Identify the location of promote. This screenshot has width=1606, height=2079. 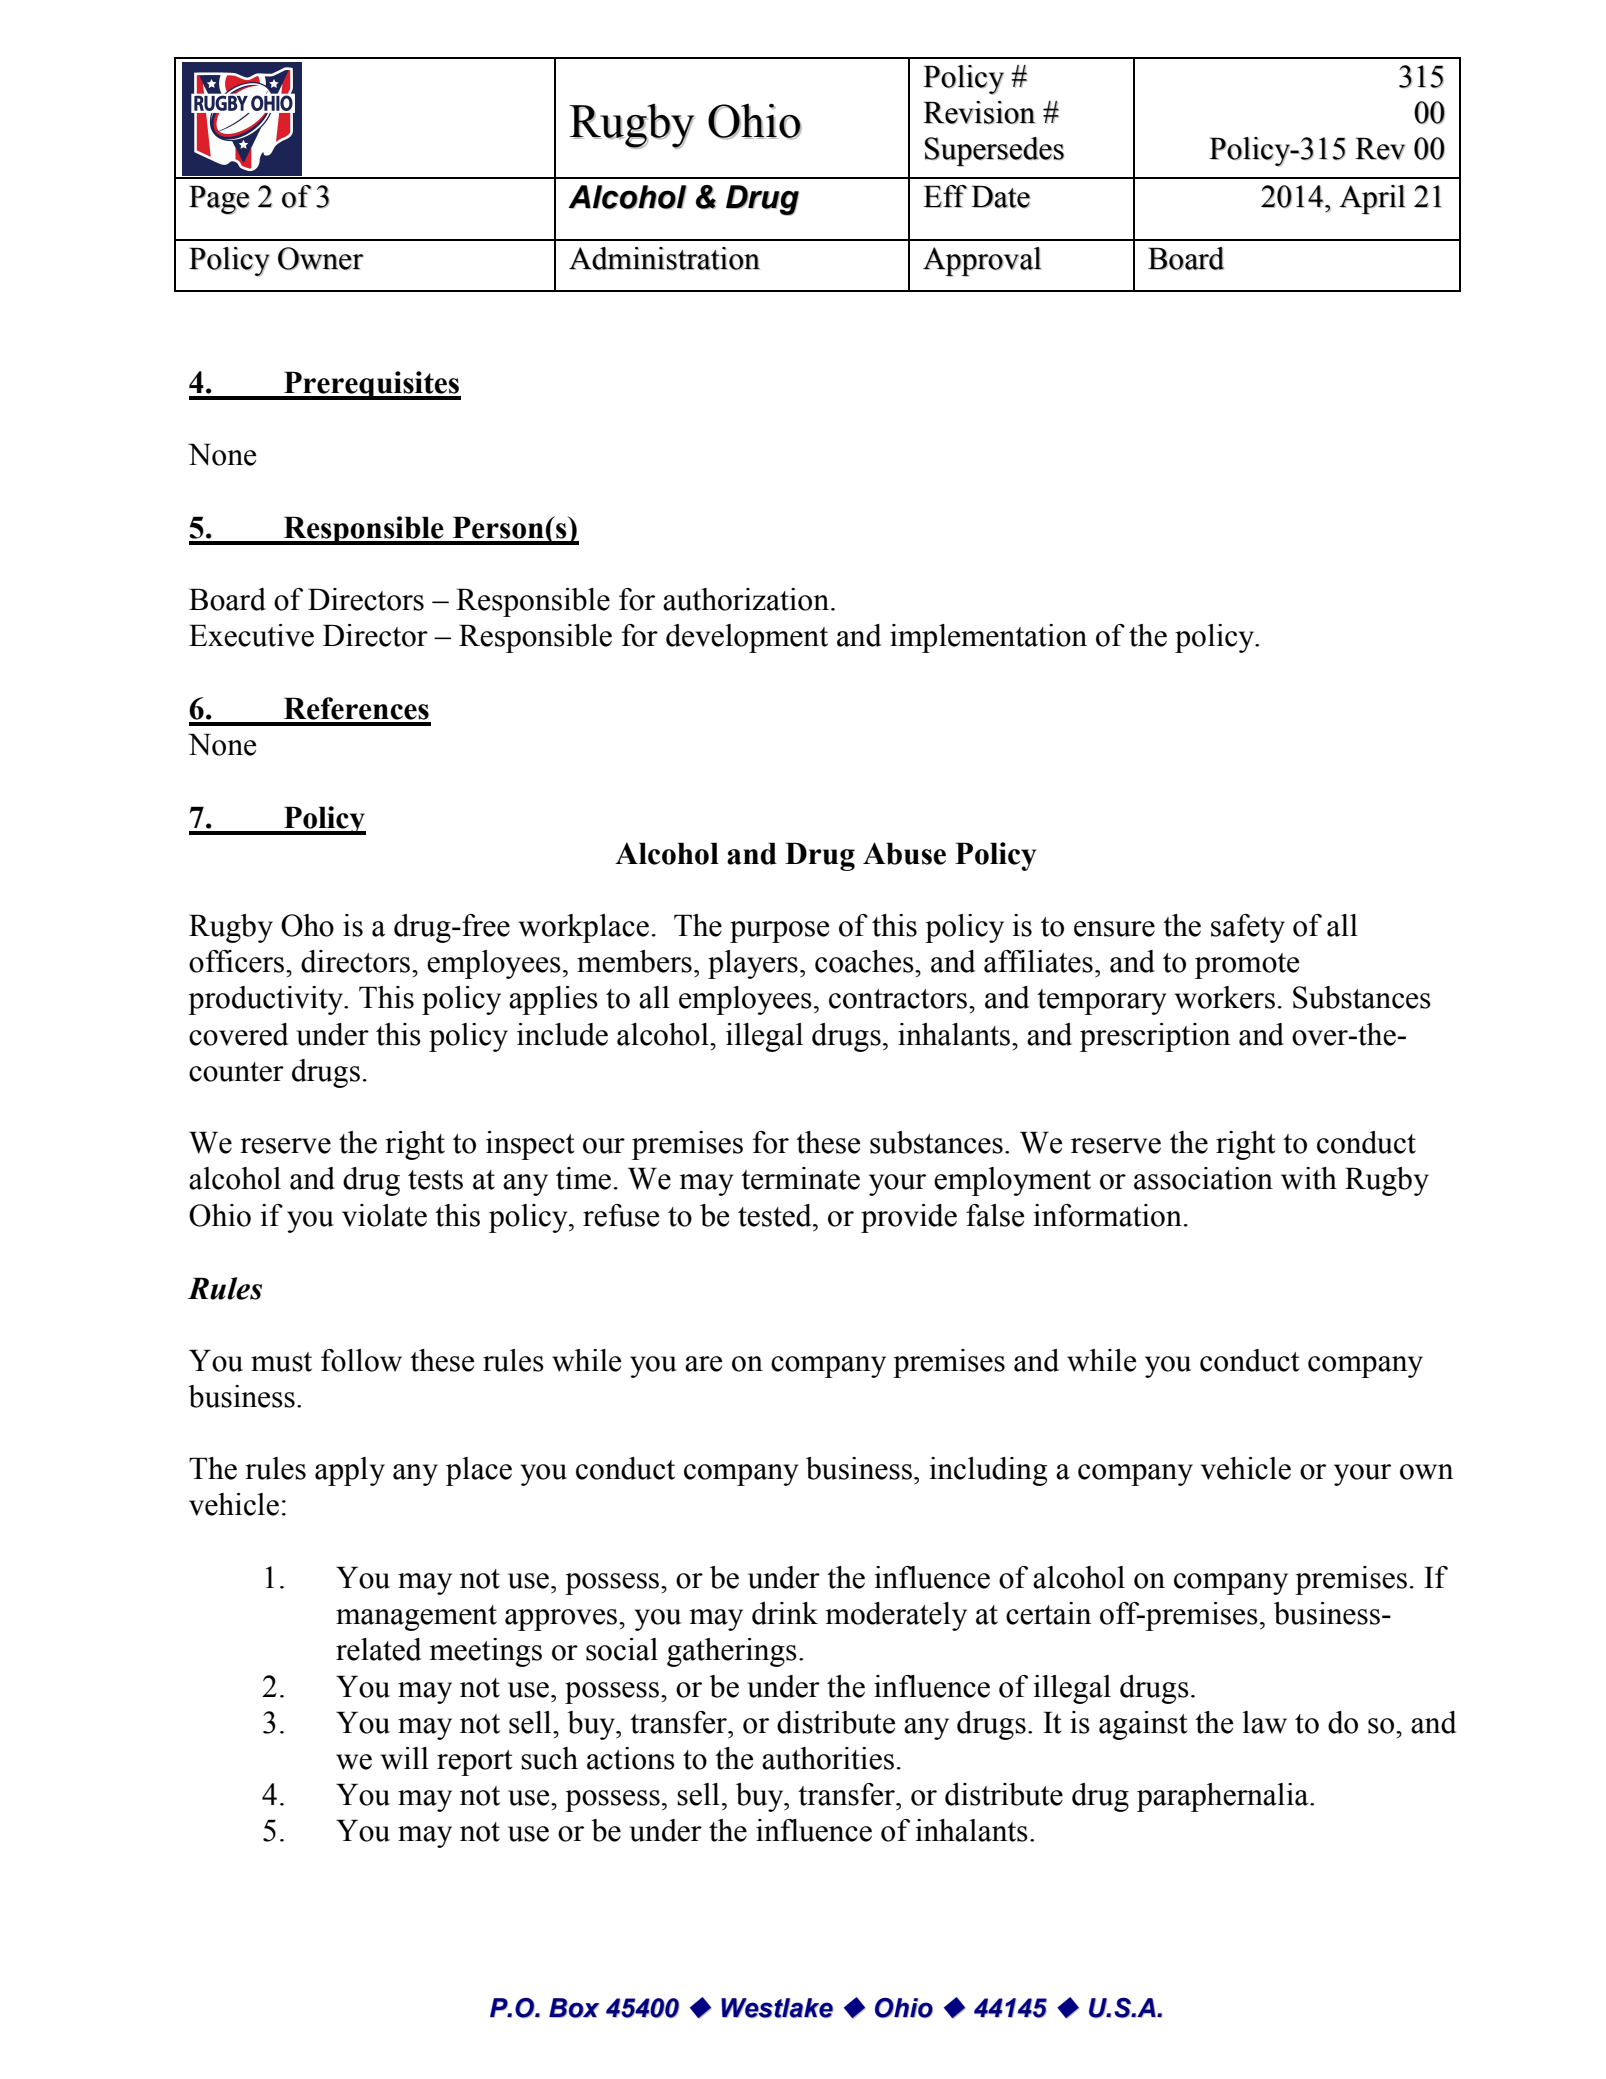
(1247, 966).
